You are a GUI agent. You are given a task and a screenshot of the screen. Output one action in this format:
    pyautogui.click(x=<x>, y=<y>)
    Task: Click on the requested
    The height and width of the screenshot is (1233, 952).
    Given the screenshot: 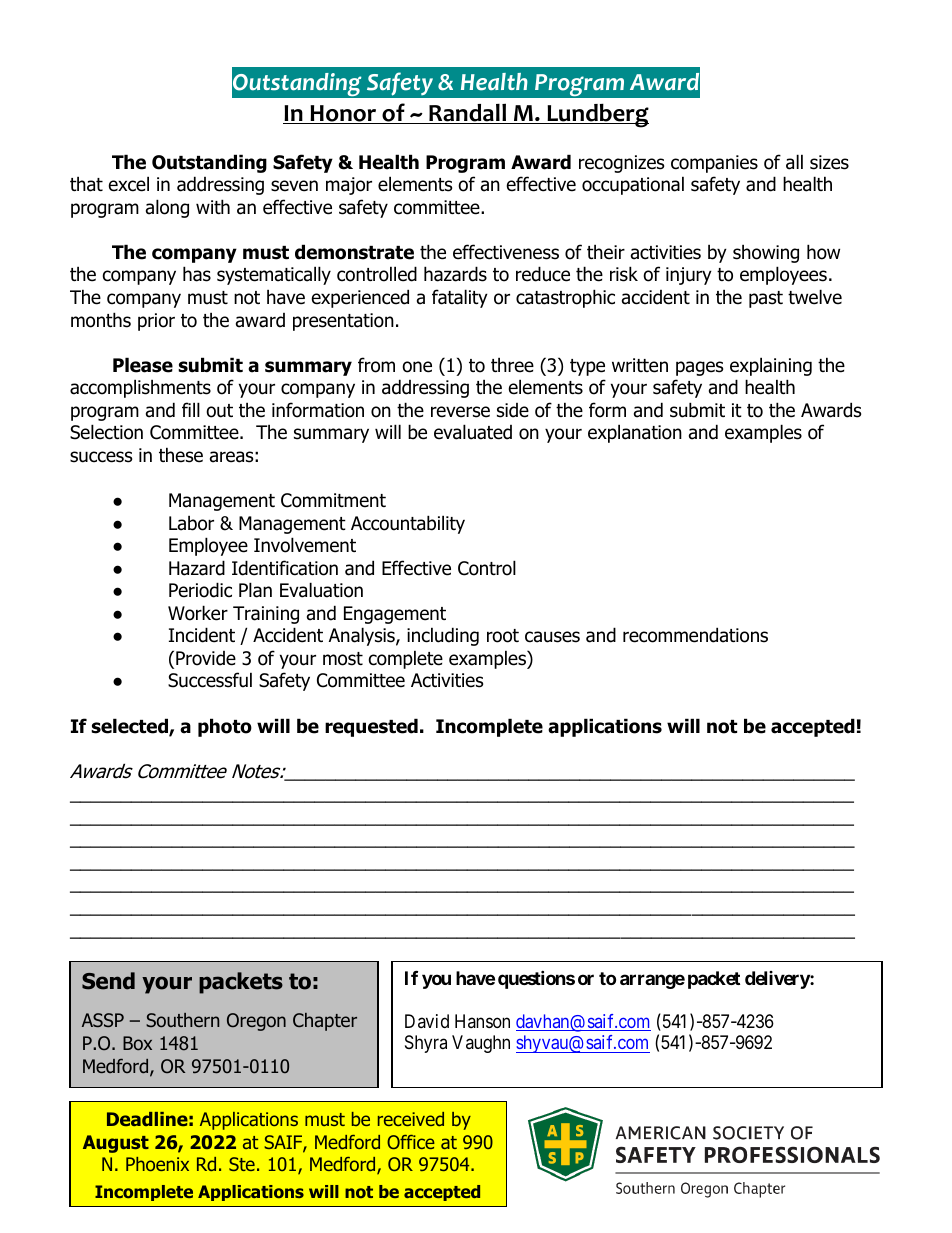 What is the action you would take?
    pyautogui.click(x=371, y=727)
